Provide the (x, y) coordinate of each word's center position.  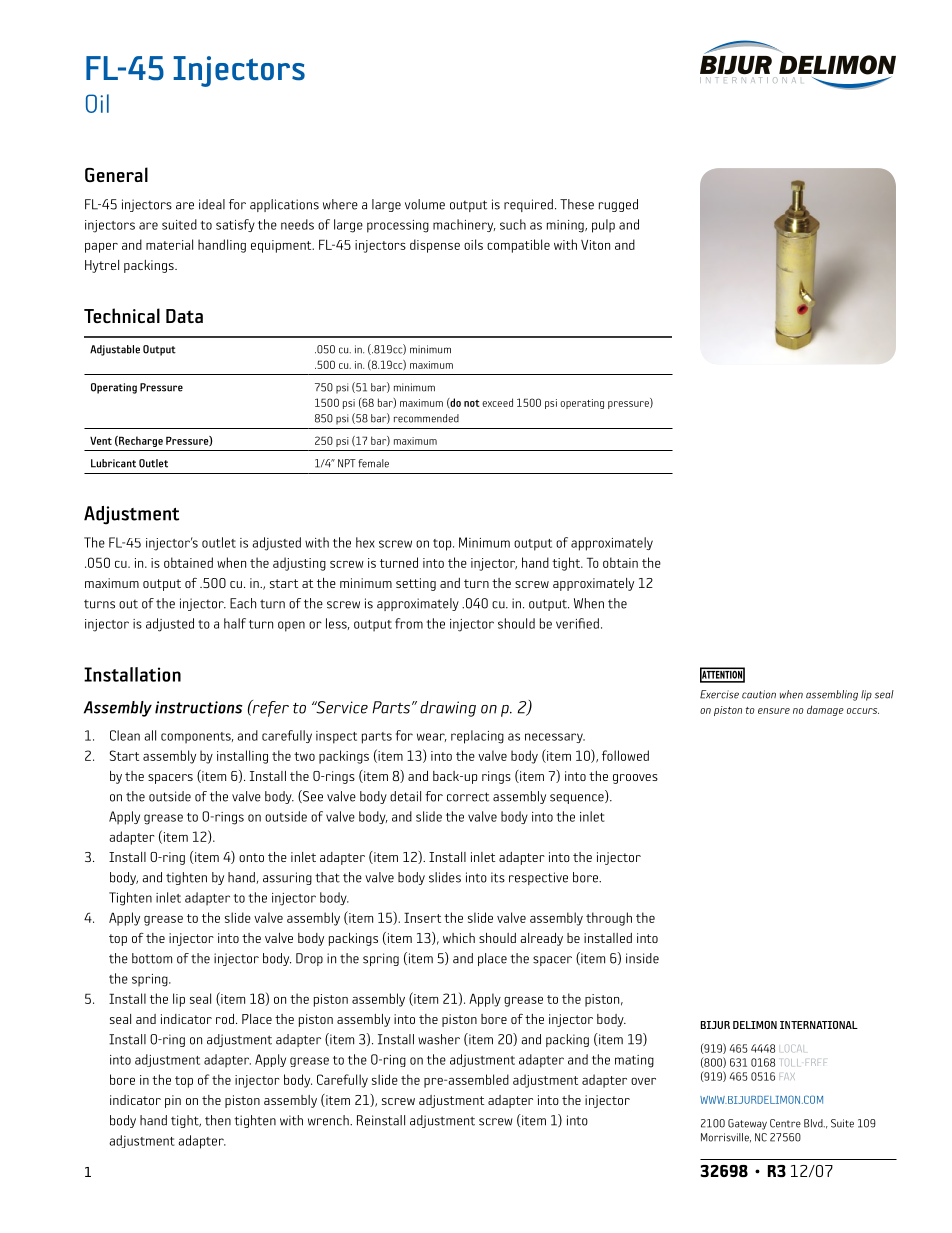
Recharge (140, 441)
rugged (618, 205)
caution (759, 694)
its (498, 877)
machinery (464, 225)
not (472, 403)
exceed (497, 402)
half (235, 623)
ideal (212, 204)
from (409, 623)
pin (173, 1101)
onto (251, 857)
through (609, 919)
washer (439, 1039)
